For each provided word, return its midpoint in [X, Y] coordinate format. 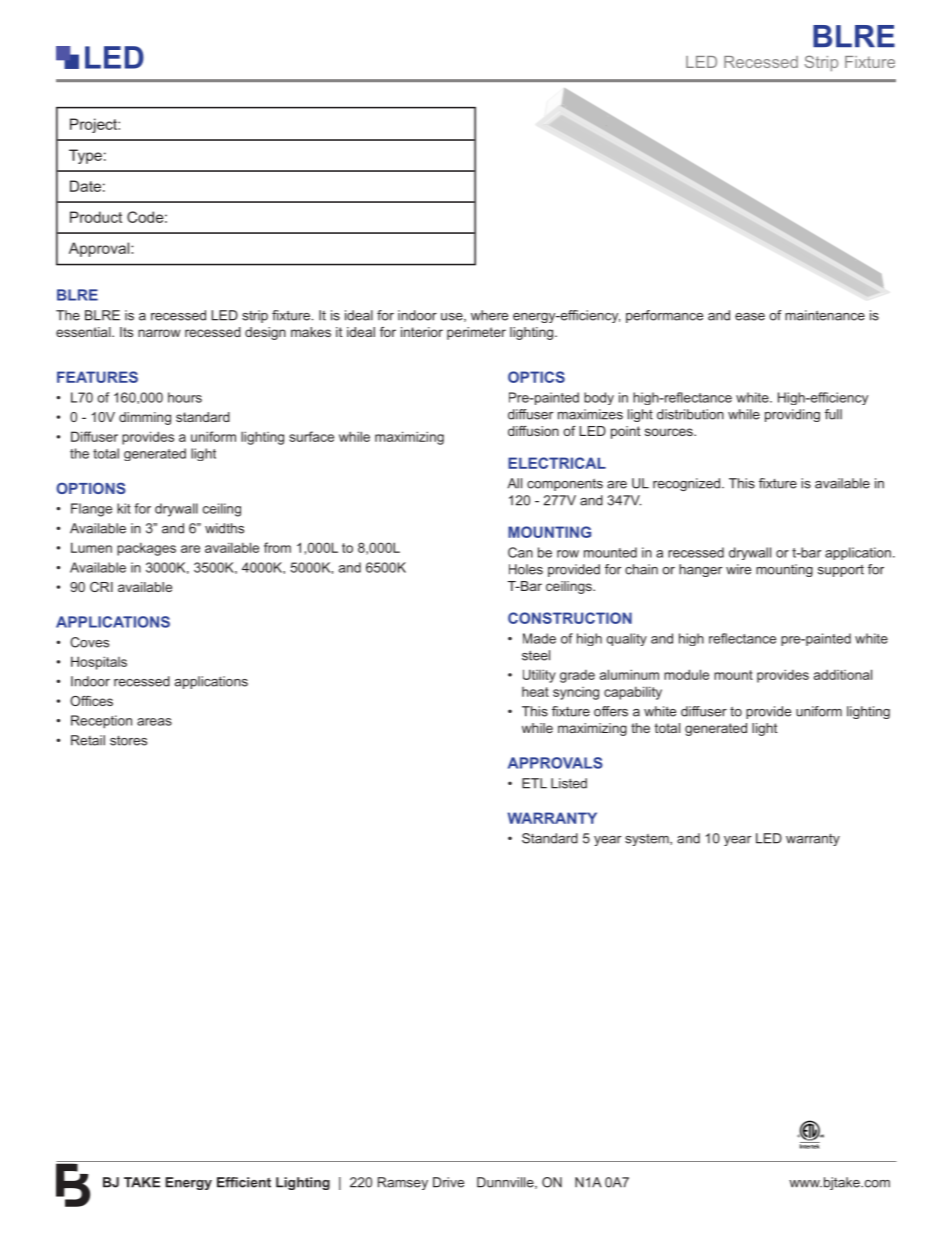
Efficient [244, 1182]
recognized [686, 484]
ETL [534, 783]
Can [520, 552]
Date [85, 186]
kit [124, 508]
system [648, 840]
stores [128, 741]
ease [750, 317]
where [489, 315]
